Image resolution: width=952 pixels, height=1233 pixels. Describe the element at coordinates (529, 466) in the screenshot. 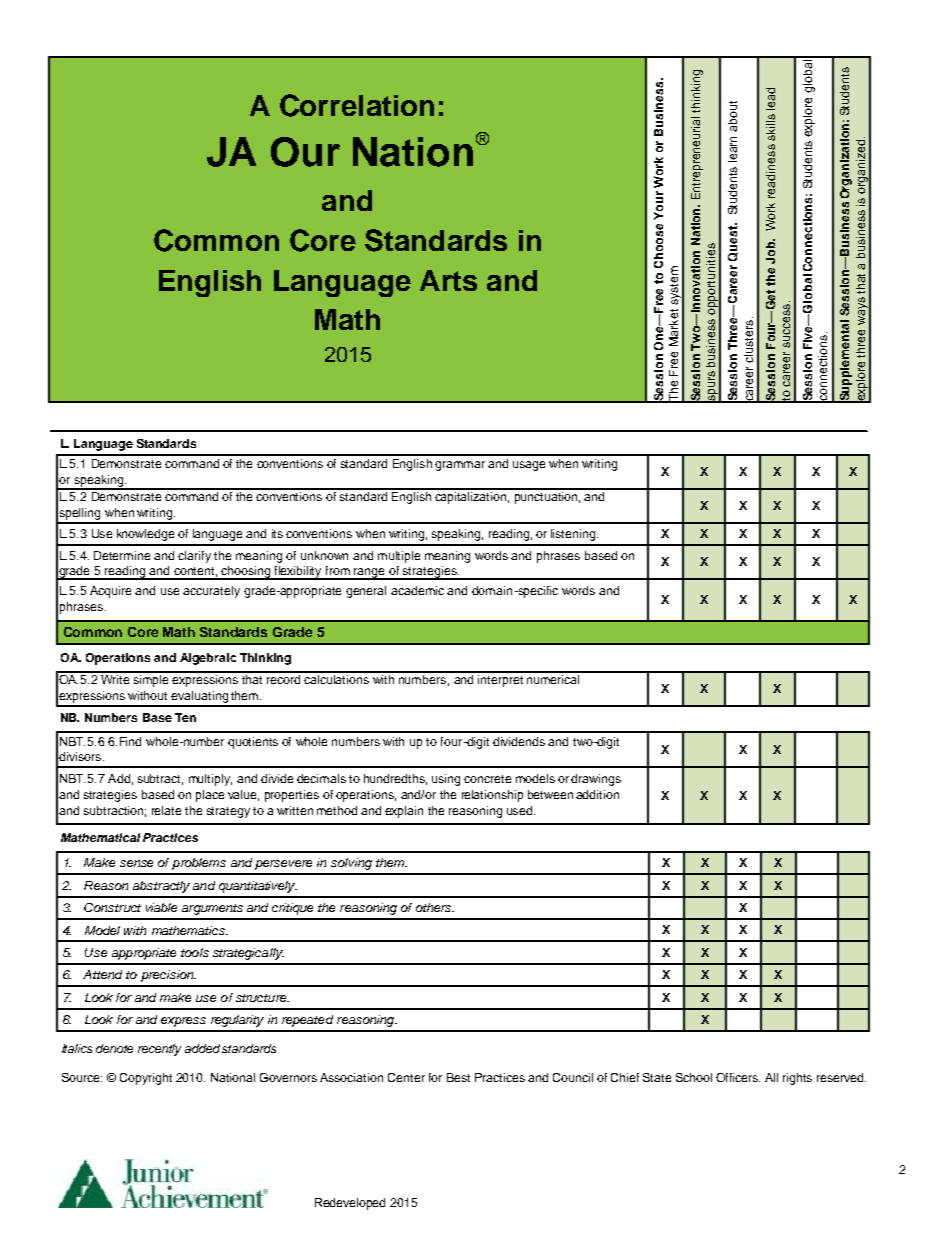

I see `usage` at that location.
